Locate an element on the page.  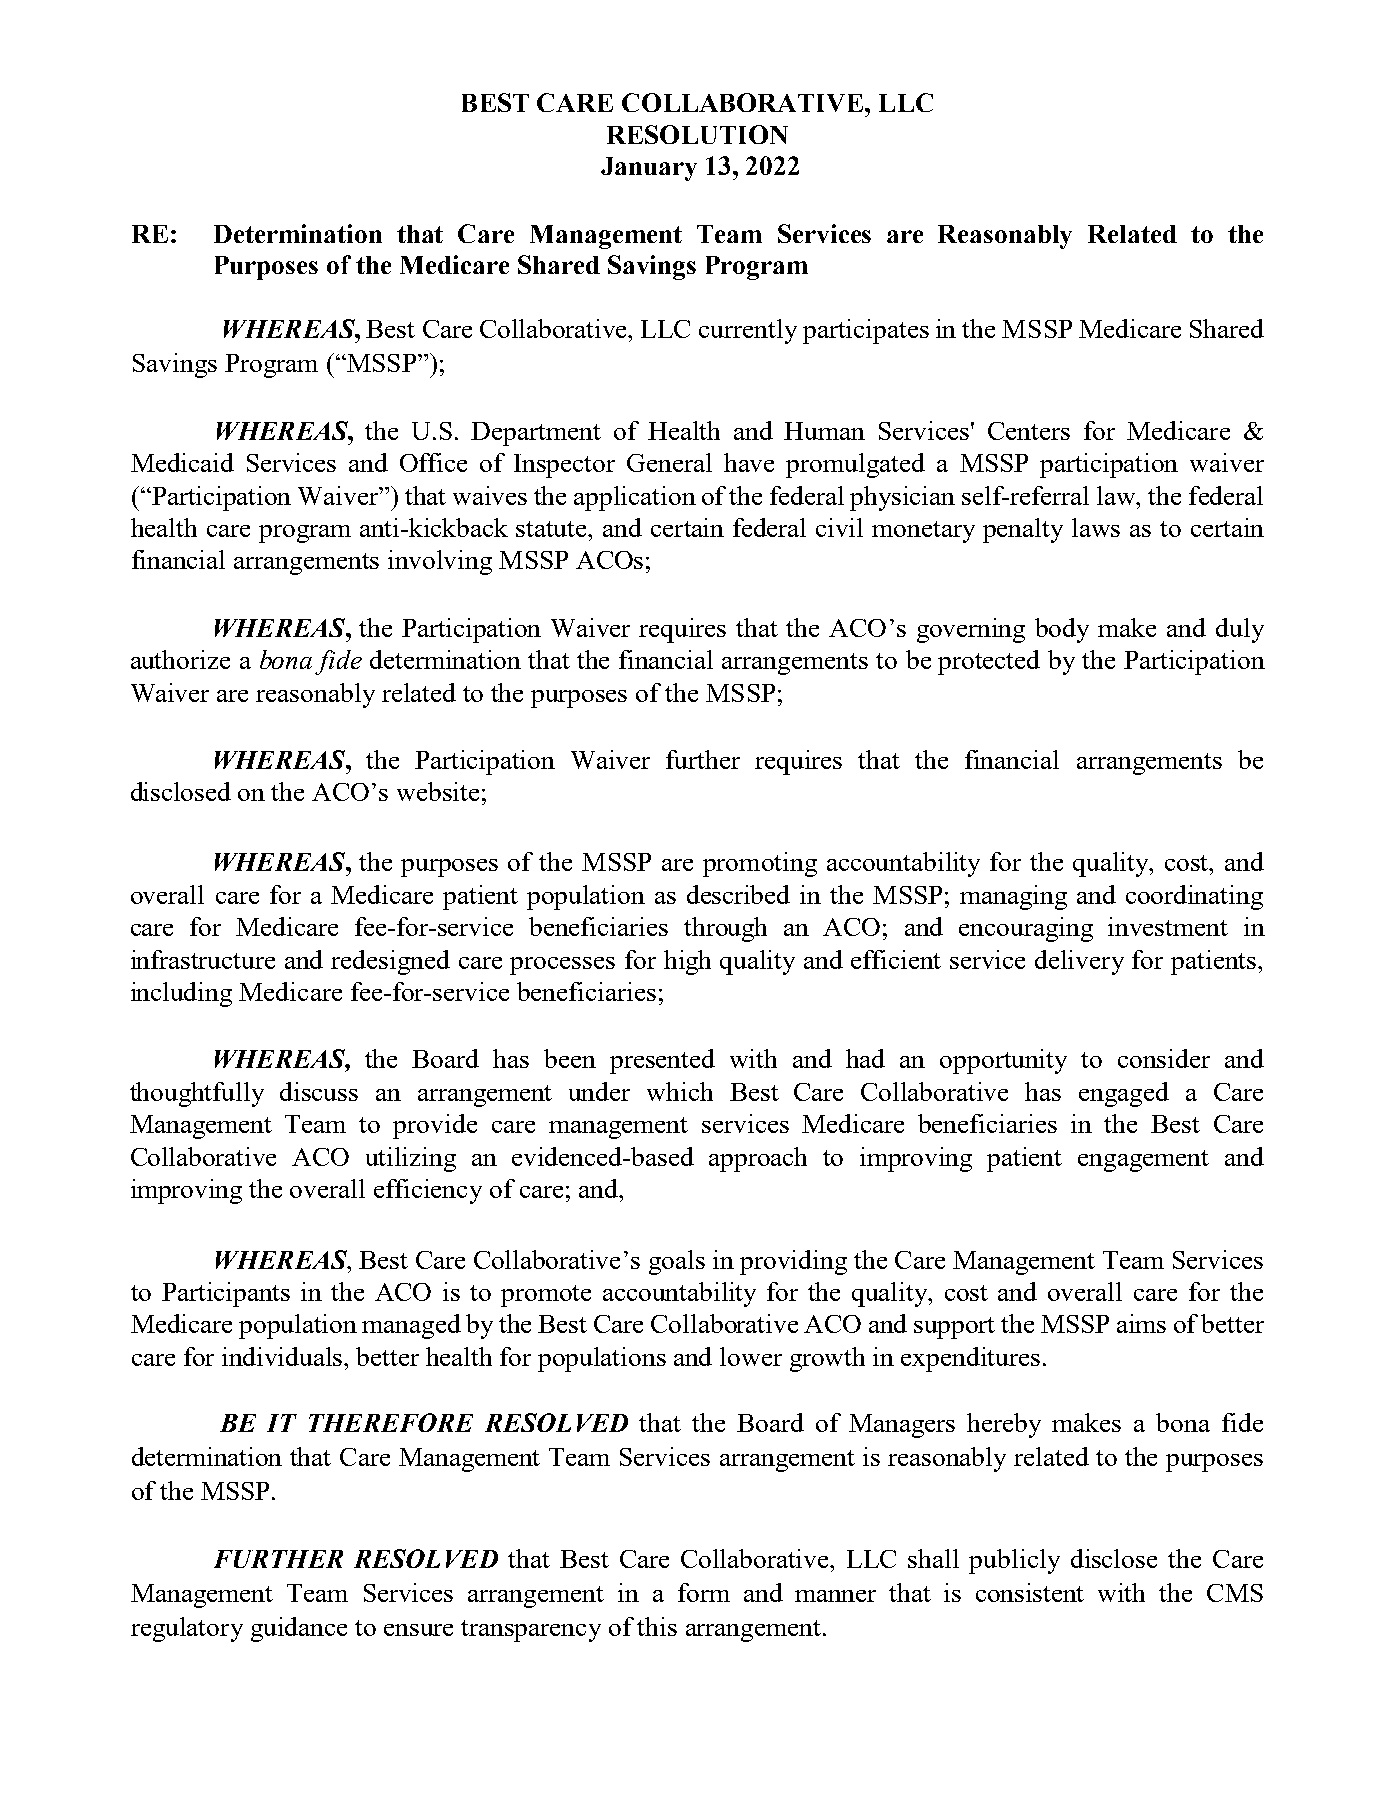
RESOLUTION is located at coordinates (697, 134).
